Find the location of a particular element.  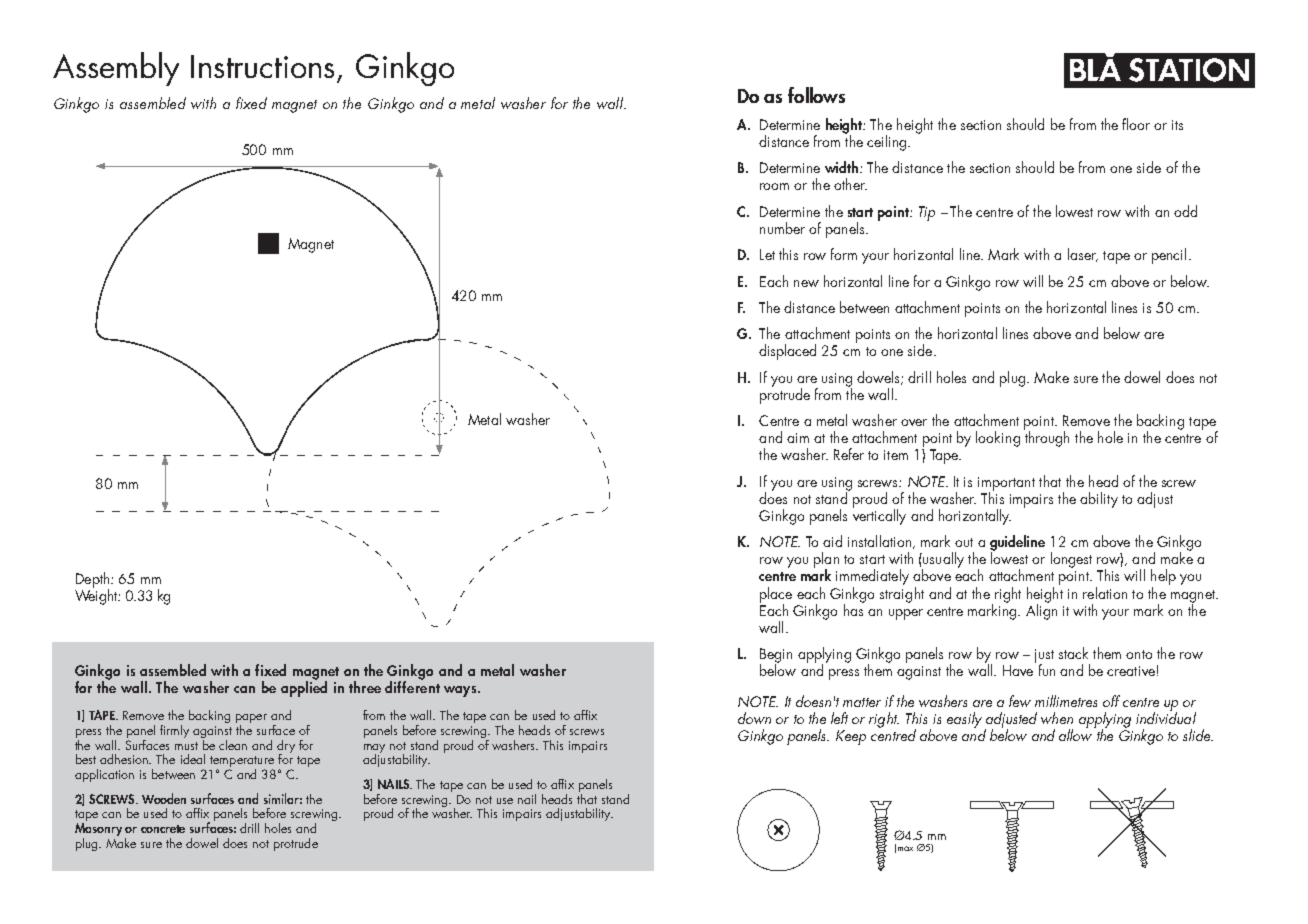

Wooden is located at coordinates (164, 798).
